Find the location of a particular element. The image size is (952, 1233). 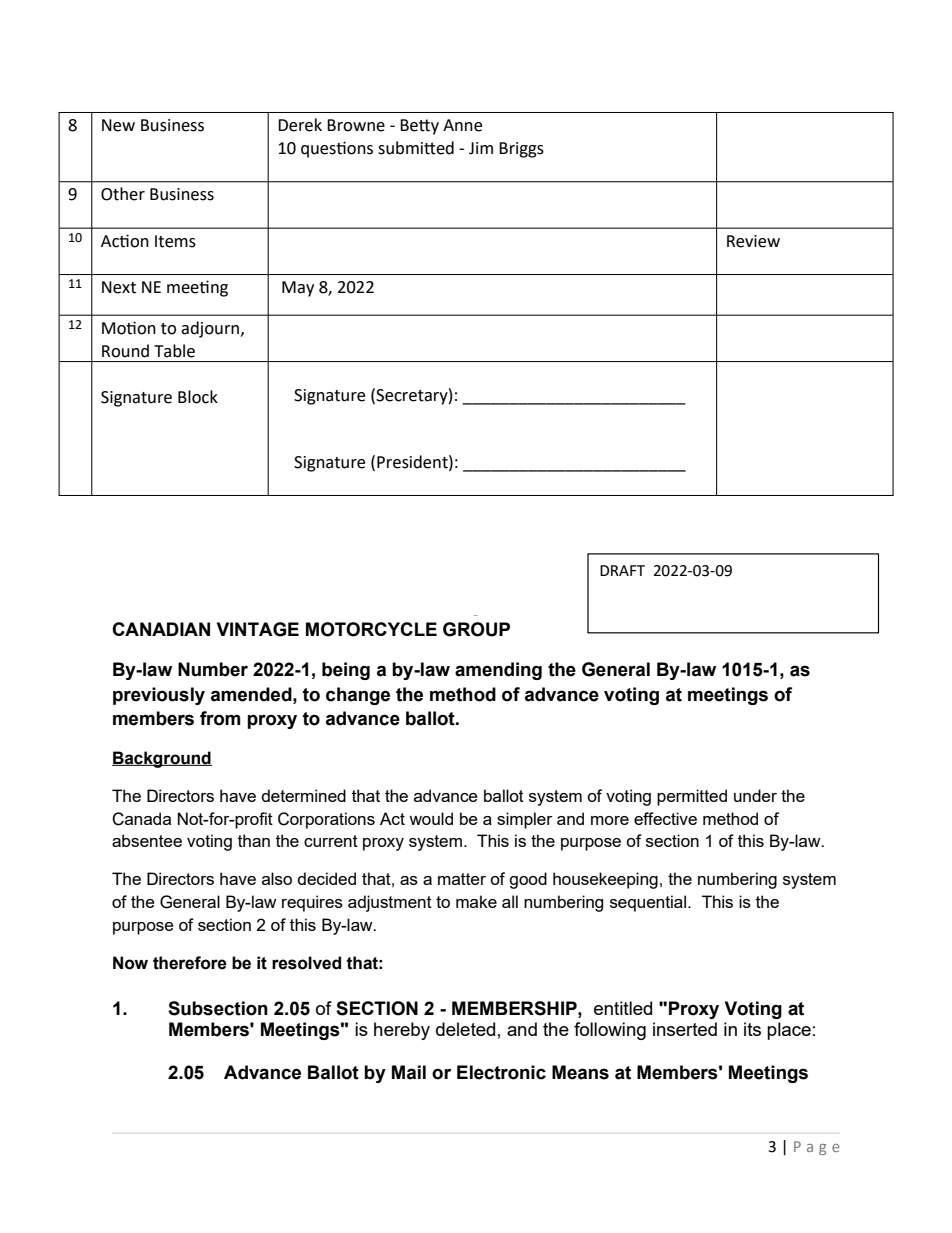

GROUP is located at coordinates (476, 629).
